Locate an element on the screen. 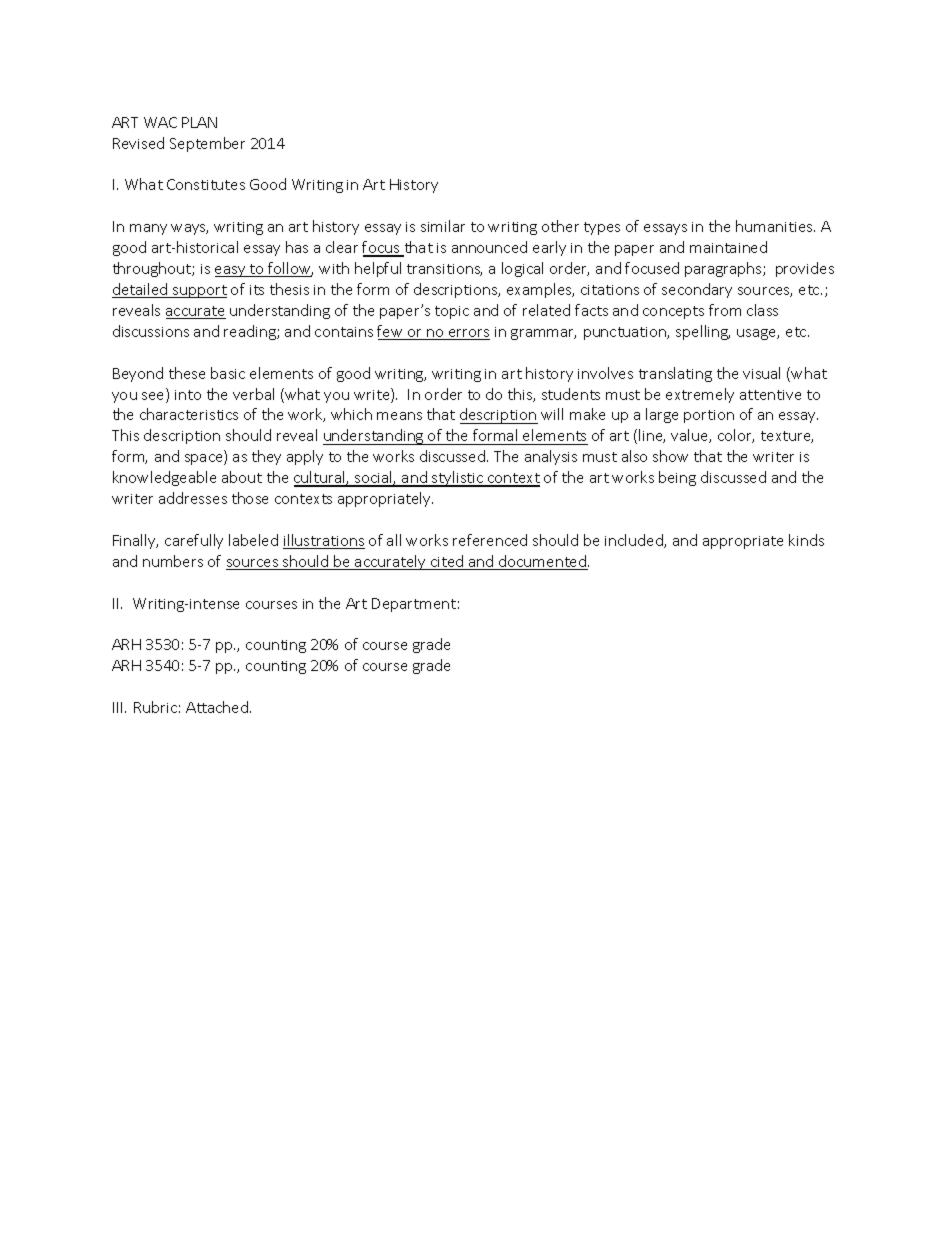 The image size is (952, 1233). paragraphs is located at coordinates (724, 269).
